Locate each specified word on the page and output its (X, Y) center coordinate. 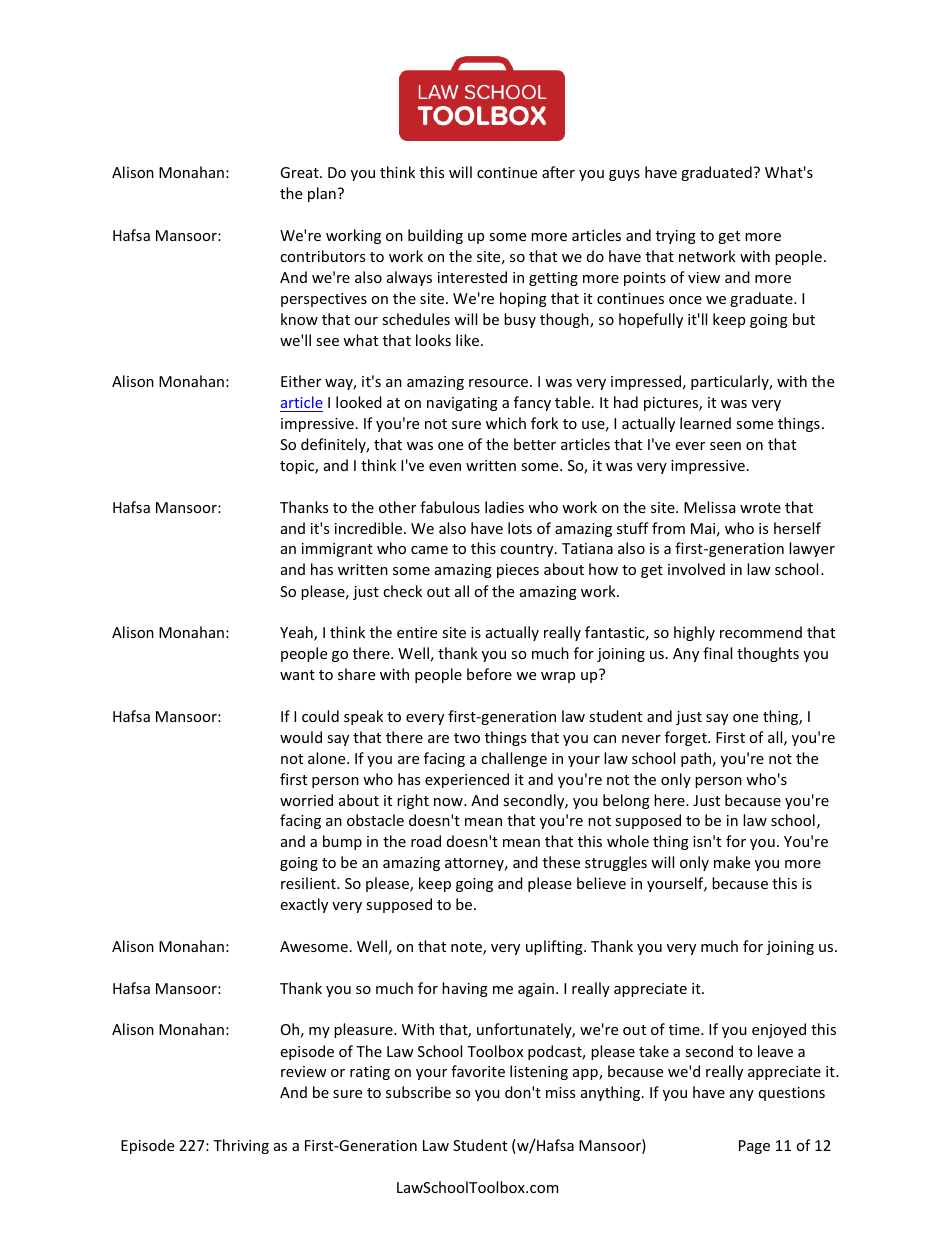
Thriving (241, 1146)
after (558, 172)
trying (676, 237)
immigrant (337, 550)
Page (754, 1147)
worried (306, 800)
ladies (504, 507)
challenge (514, 759)
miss (560, 1092)
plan (322, 194)
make (732, 862)
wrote (760, 508)
